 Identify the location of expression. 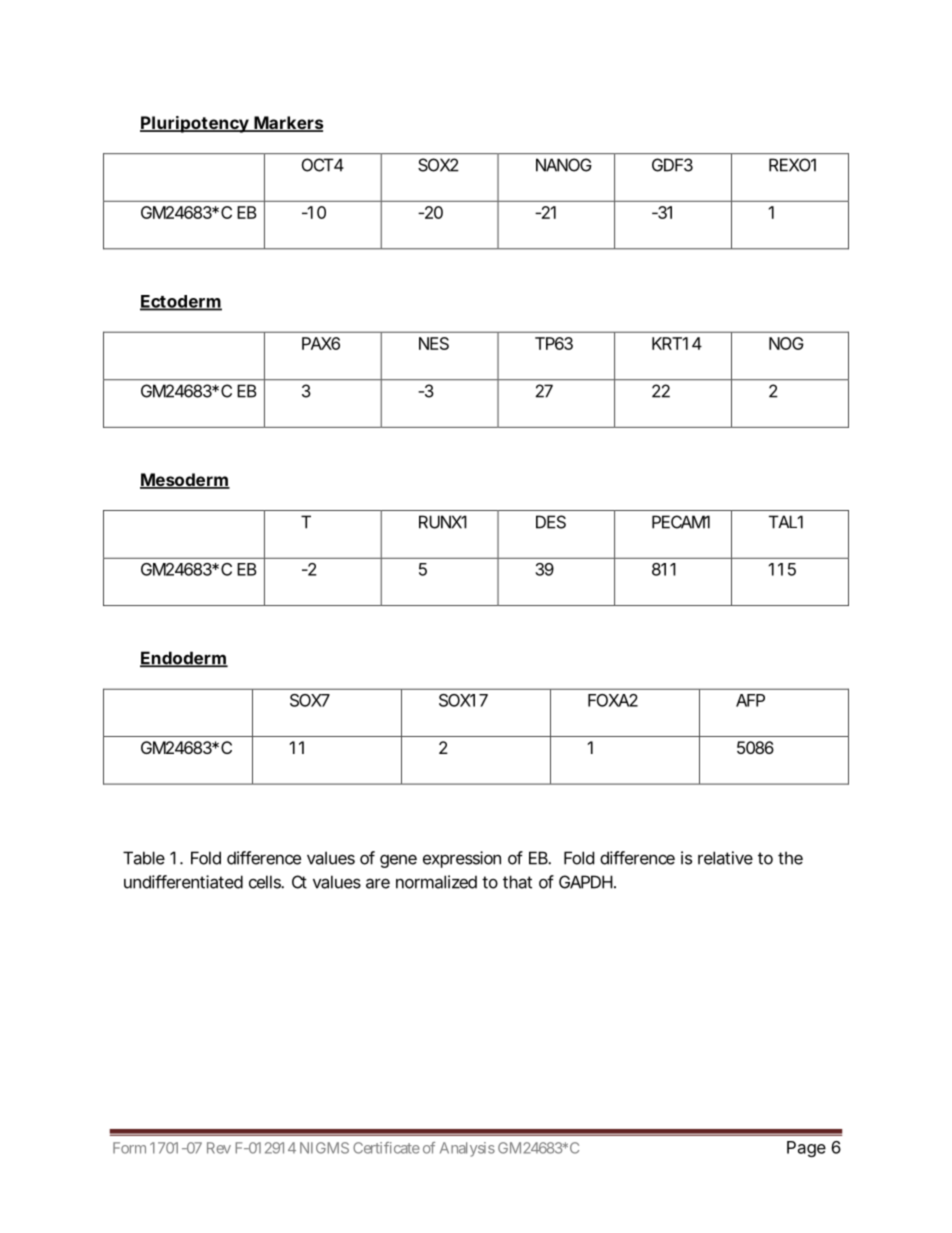
(462, 859).
